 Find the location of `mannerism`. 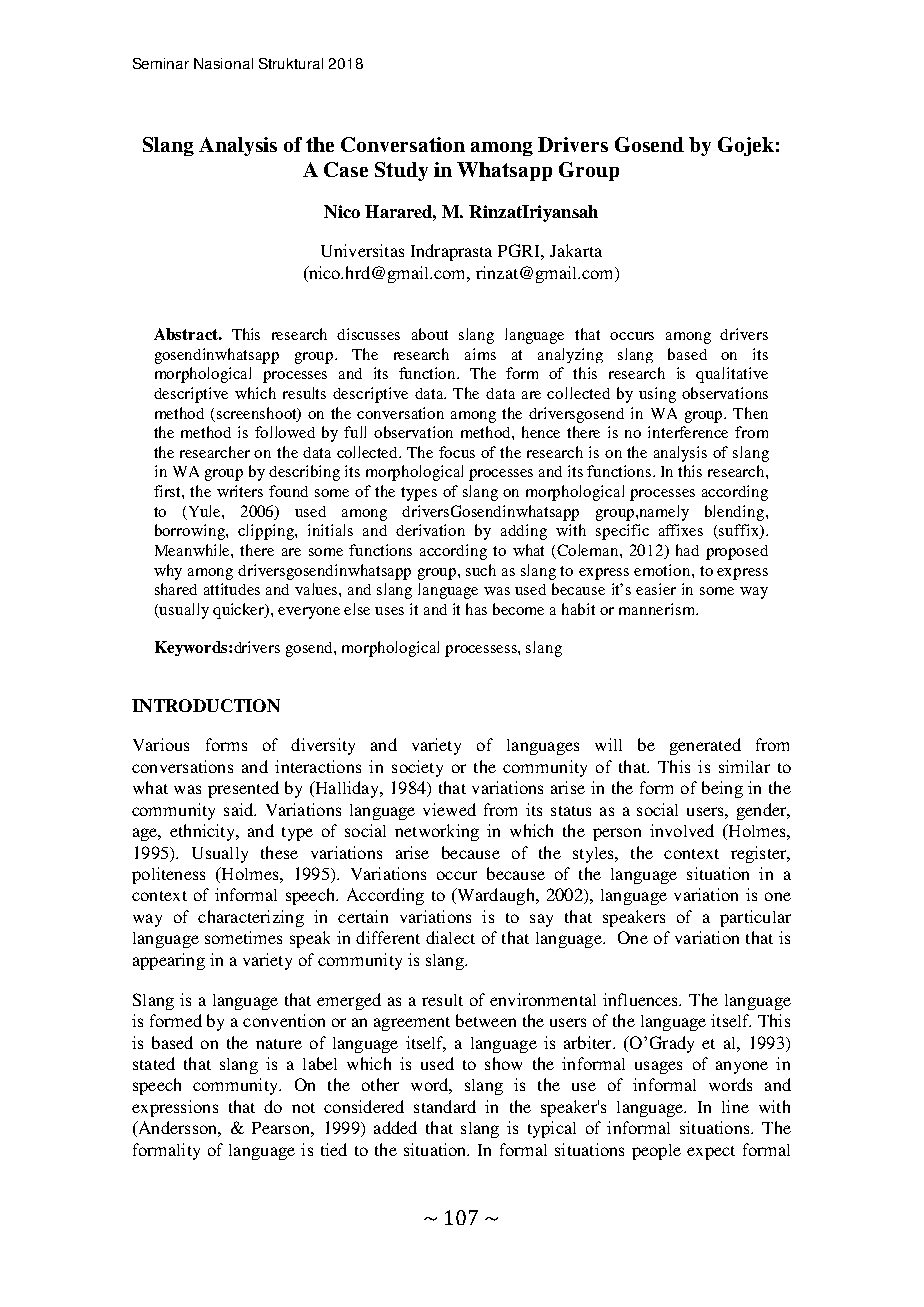

mannerism is located at coordinates (658, 609).
